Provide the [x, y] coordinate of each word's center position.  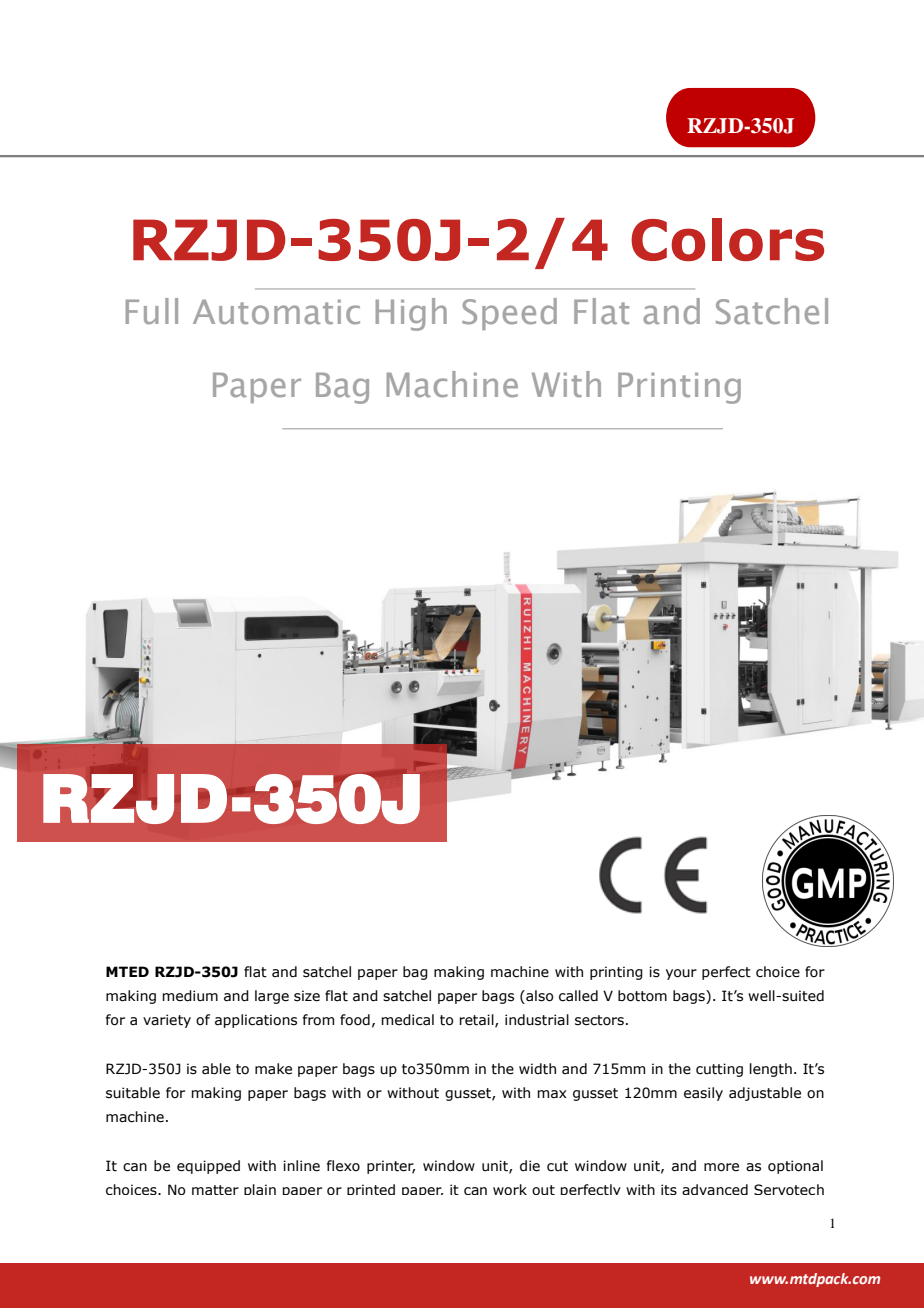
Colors [727, 239]
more [721, 1167]
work [510, 1189]
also [538, 997]
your [681, 974]
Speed [509, 314]
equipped [208, 1167]
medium [190, 996]
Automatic [276, 312]
